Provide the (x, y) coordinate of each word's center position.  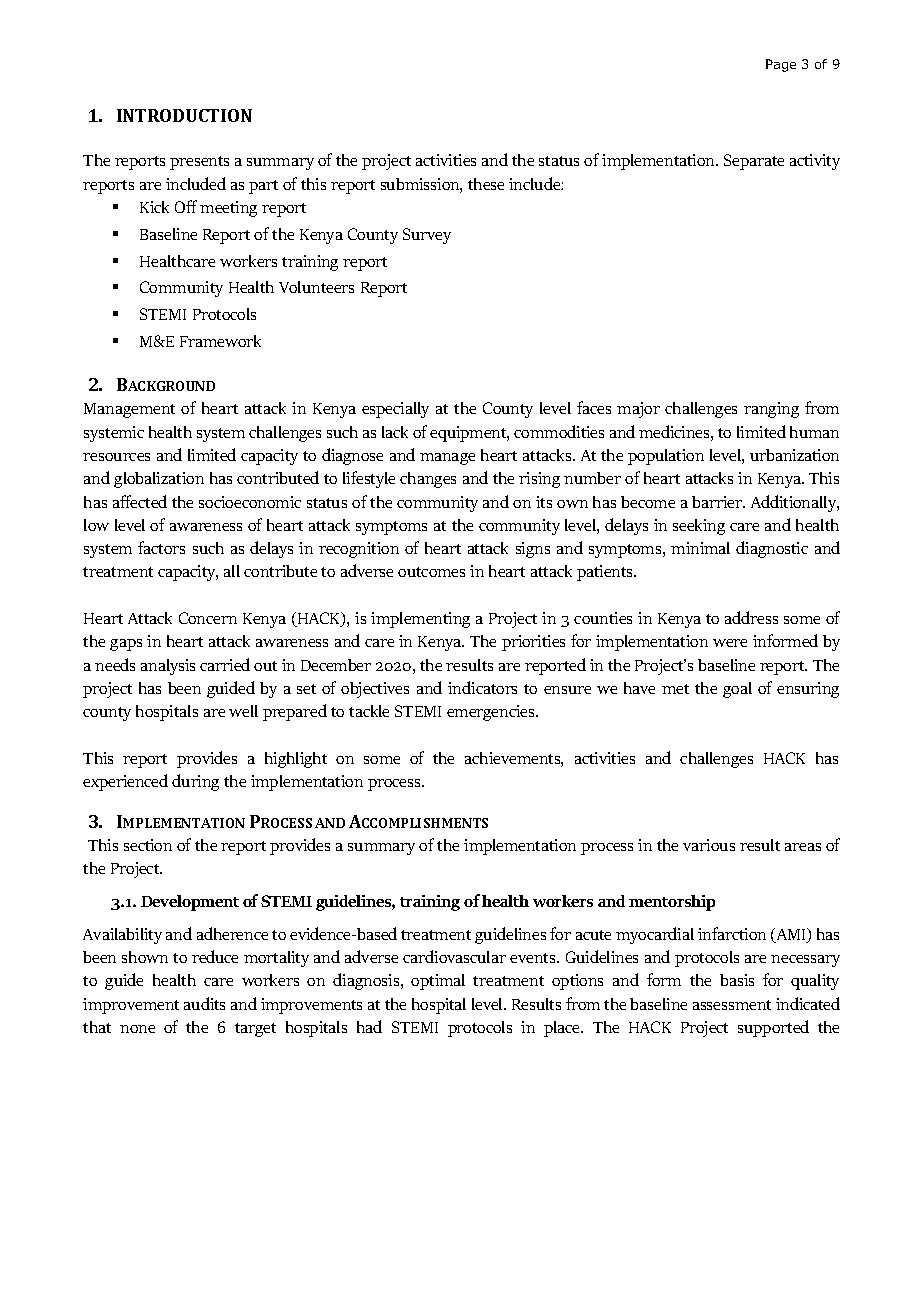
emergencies (492, 713)
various (709, 845)
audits (204, 1003)
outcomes (431, 572)
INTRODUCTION (184, 115)
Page (781, 65)
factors (161, 547)
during (195, 782)
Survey (427, 236)
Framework (220, 341)
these (486, 184)
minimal (700, 548)
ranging (771, 410)
